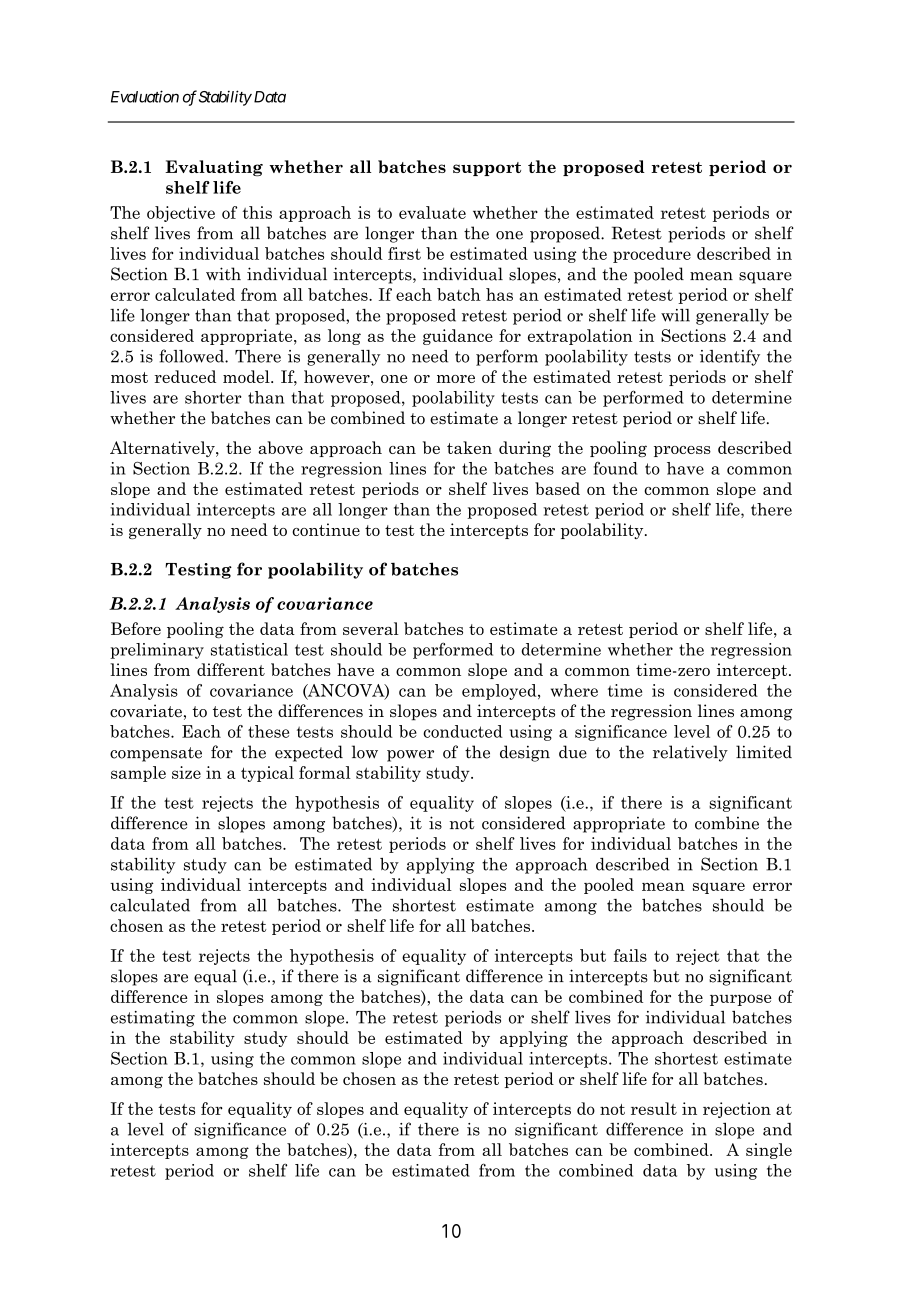 Image resolution: width=924 pixels, height=1308 pixels. What do you see at coordinates (153, 1019) in the page?
I see `estimating` at bounding box center [153, 1019].
